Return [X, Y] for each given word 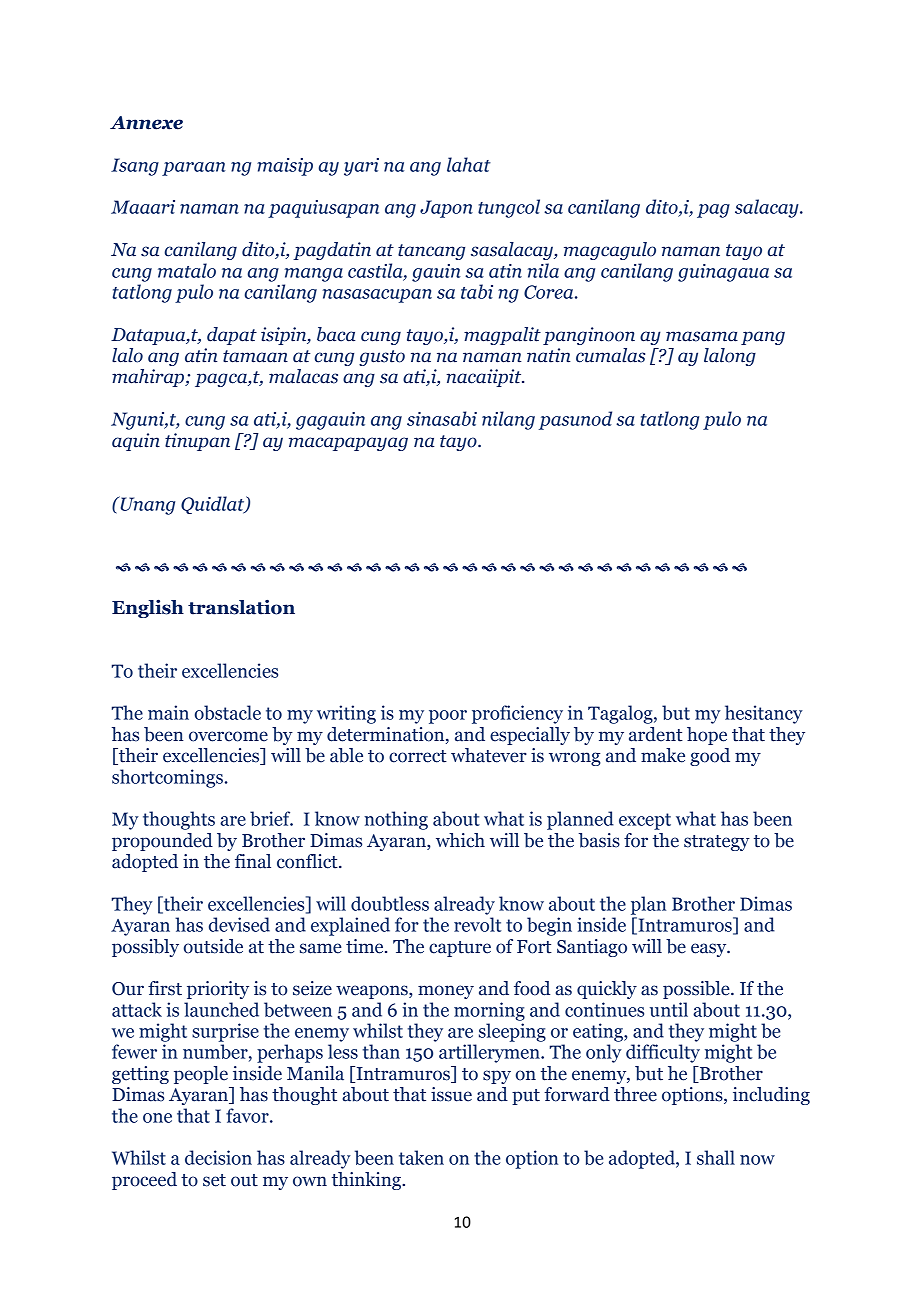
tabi [477, 291]
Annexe [146, 123]
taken [421, 1157]
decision [218, 1157]
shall [716, 1157]
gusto [382, 358]
